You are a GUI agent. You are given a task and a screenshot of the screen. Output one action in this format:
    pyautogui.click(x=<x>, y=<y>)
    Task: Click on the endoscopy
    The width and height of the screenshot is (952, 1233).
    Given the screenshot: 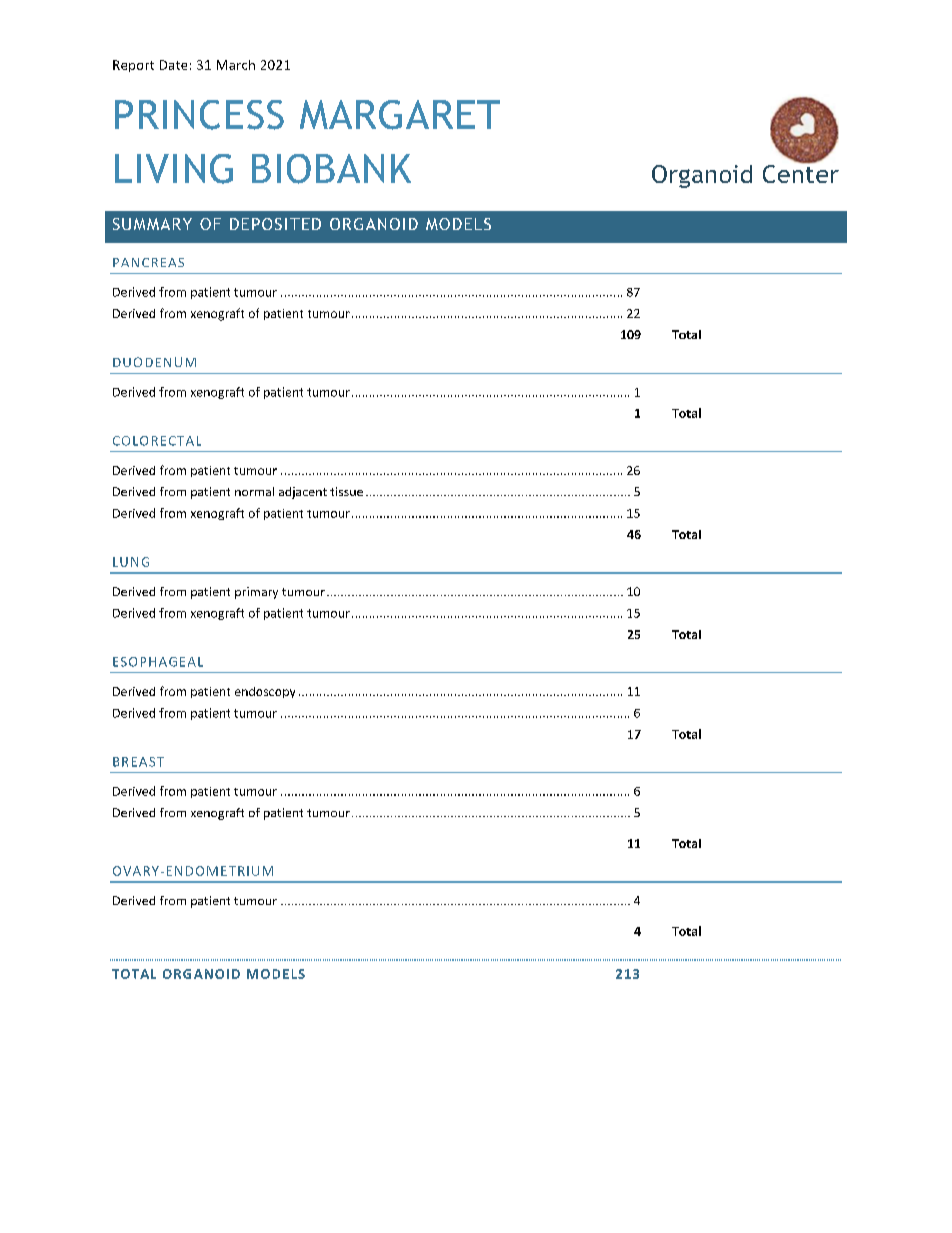 What is the action you would take?
    pyautogui.click(x=265, y=692)
